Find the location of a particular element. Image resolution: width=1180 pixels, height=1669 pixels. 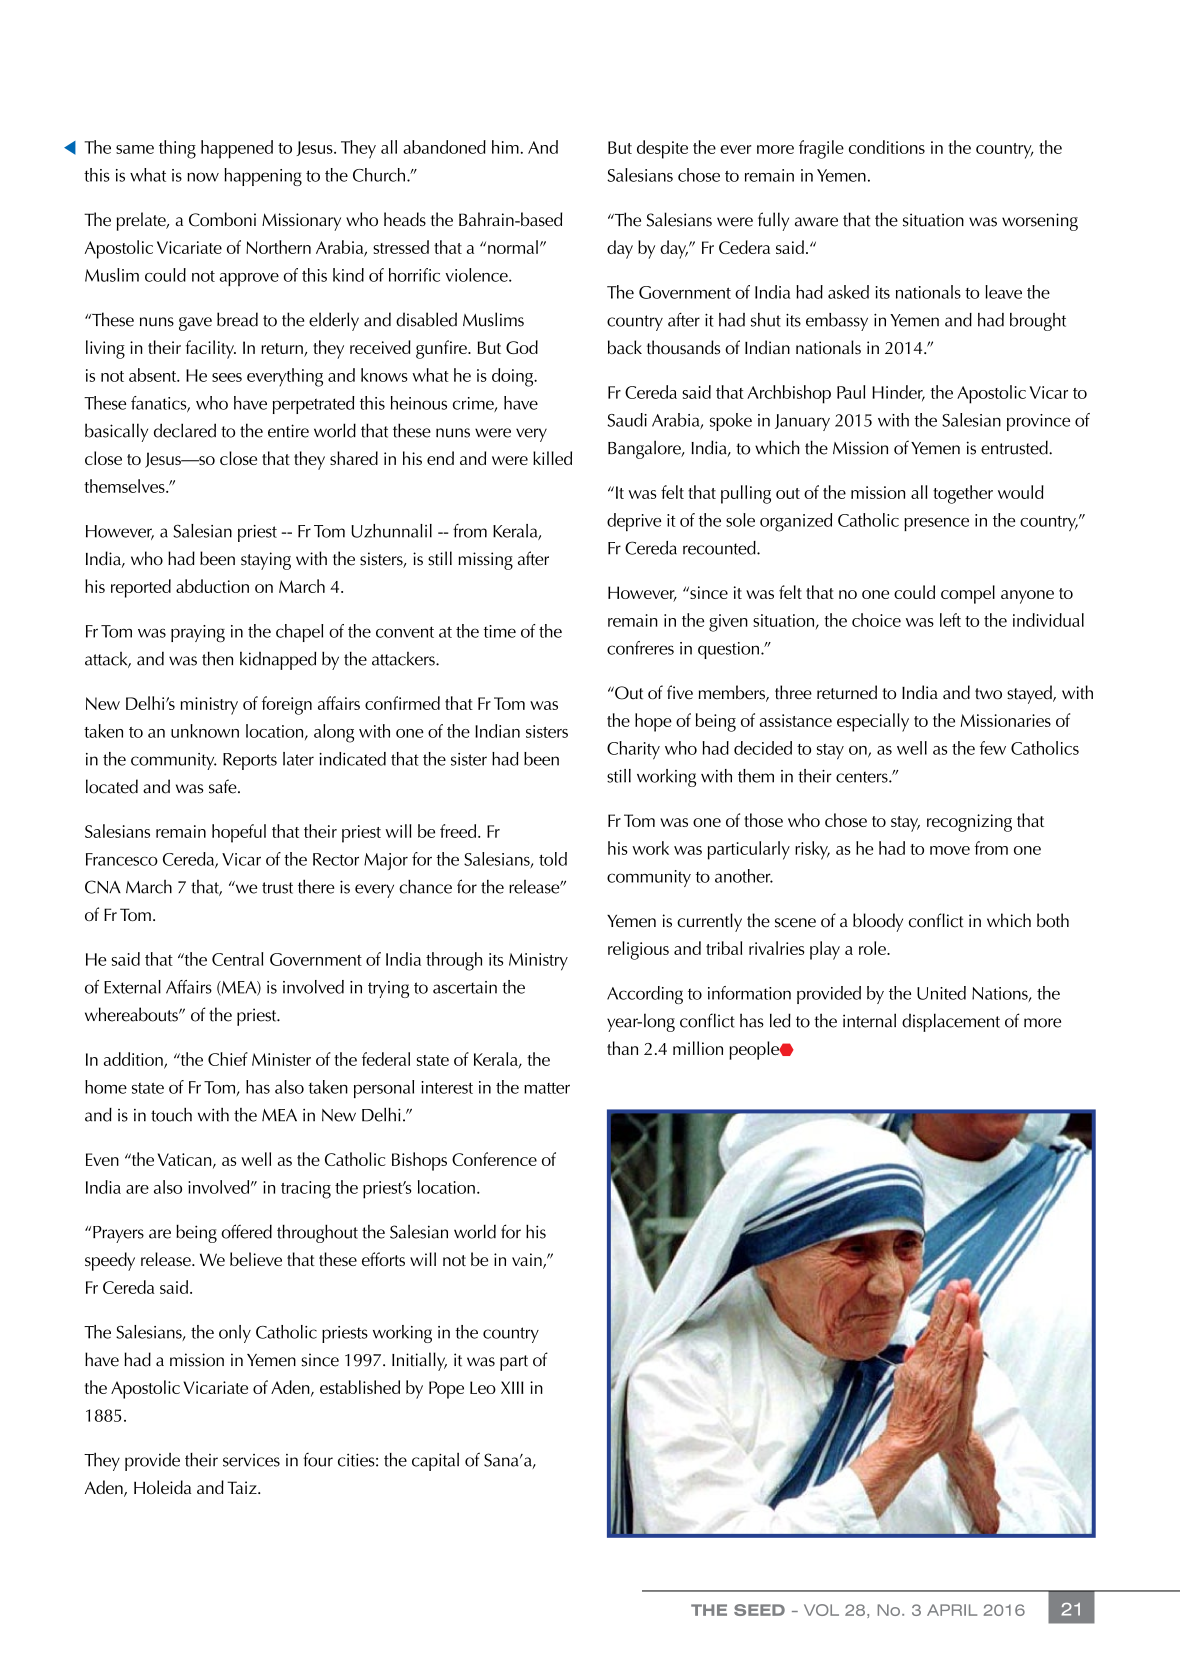

displacement is located at coordinates (951, 1022).
